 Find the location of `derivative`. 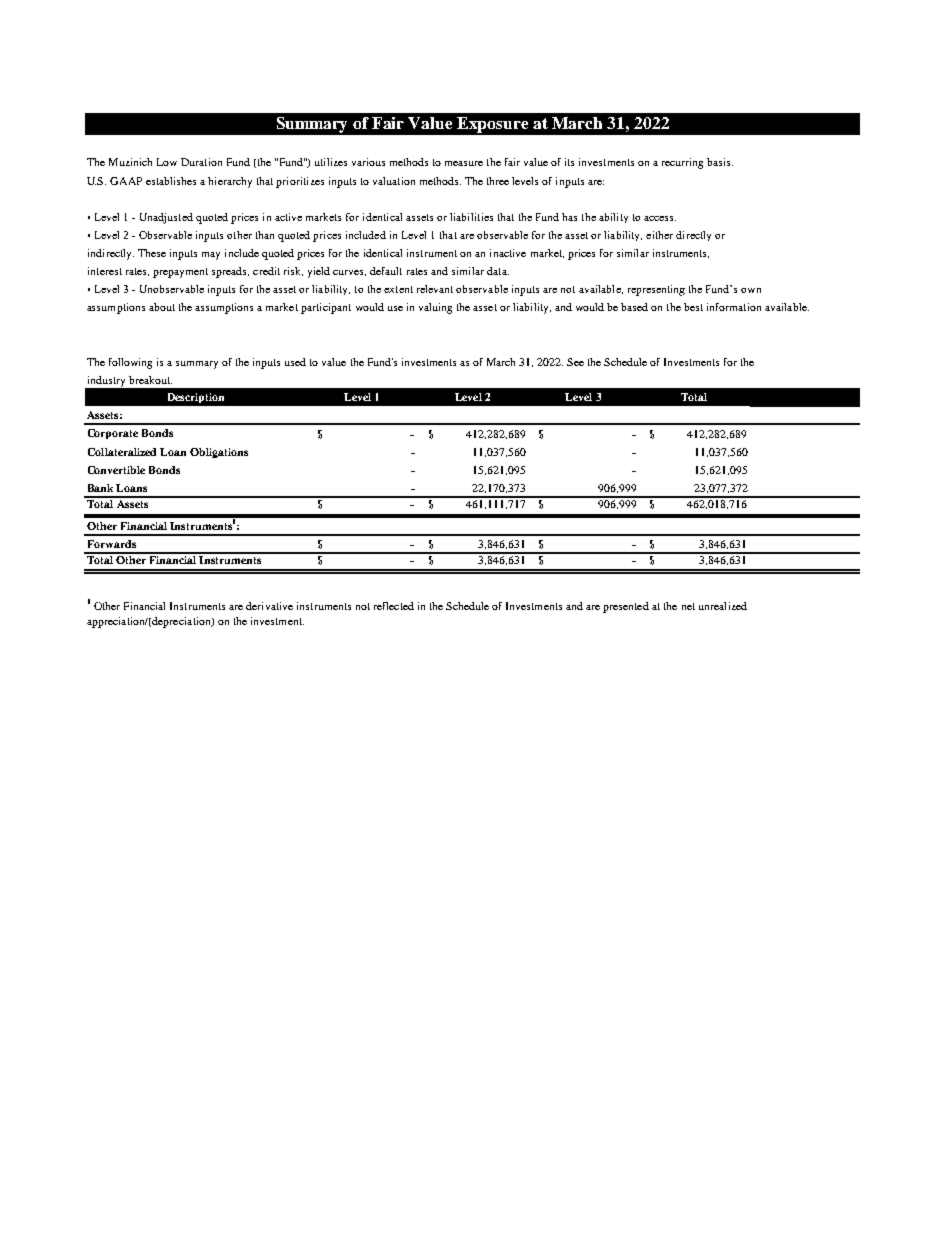

derivative is located at coordinates (269, 606).
